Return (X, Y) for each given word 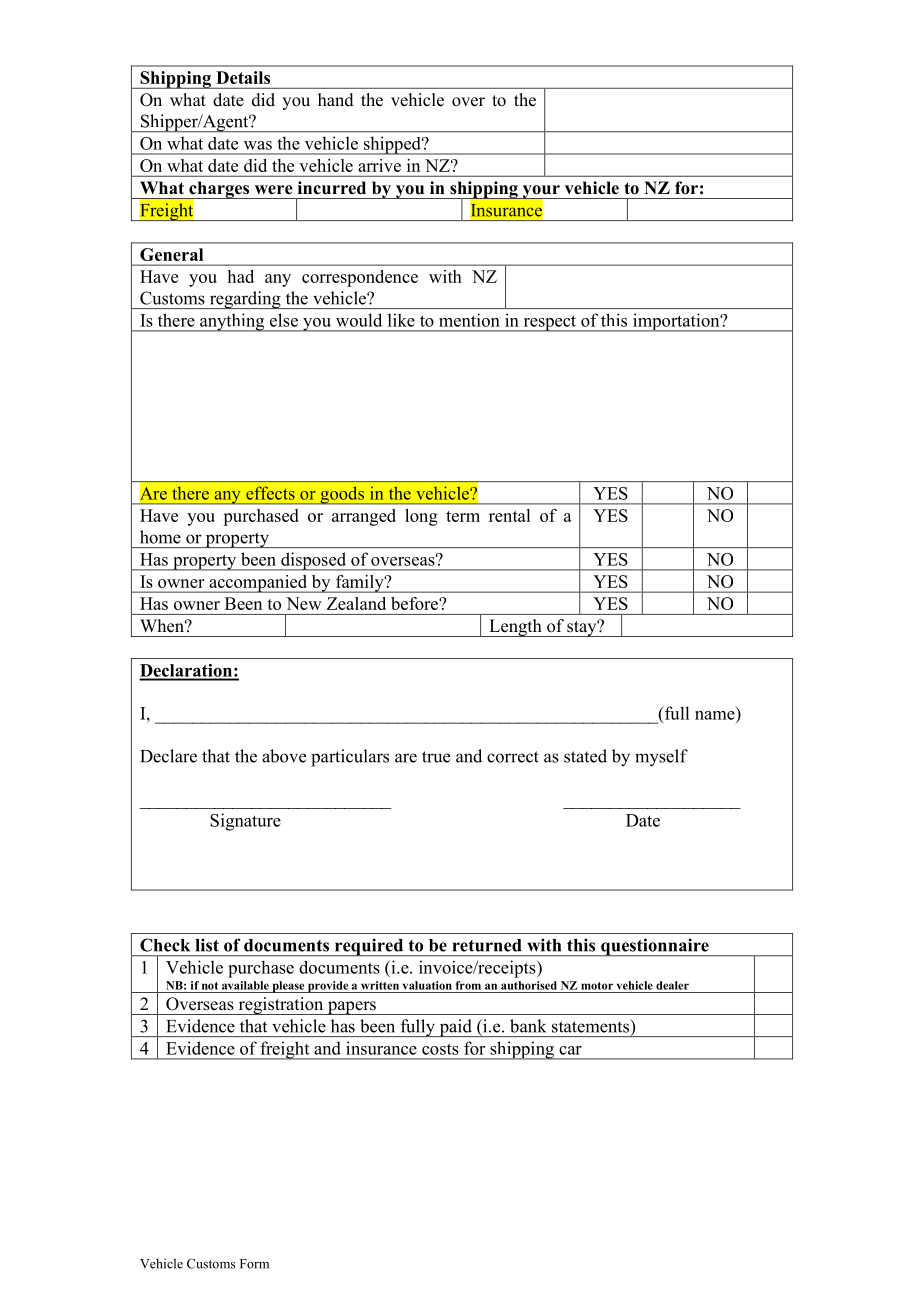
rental (509, 515)
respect (550, 323)
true (436, 757)
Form (254, 1264)
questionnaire (655, 947)
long (421, 517)
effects (270, 493)
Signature (245, 822)
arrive (379, 165)
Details (243, 77)
